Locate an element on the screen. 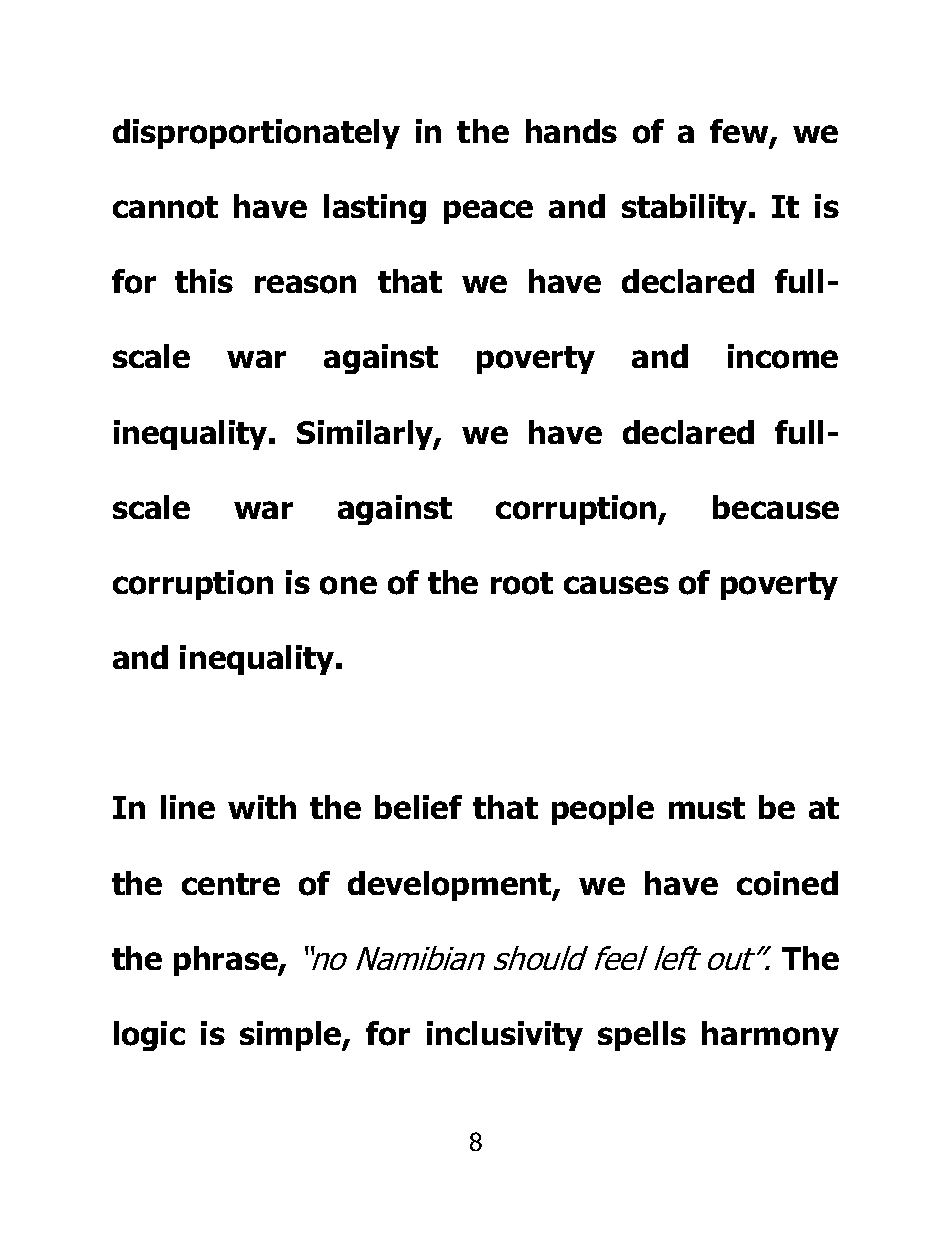 The image size is (952, 1233). peace is located at coordinates (488, 212).
